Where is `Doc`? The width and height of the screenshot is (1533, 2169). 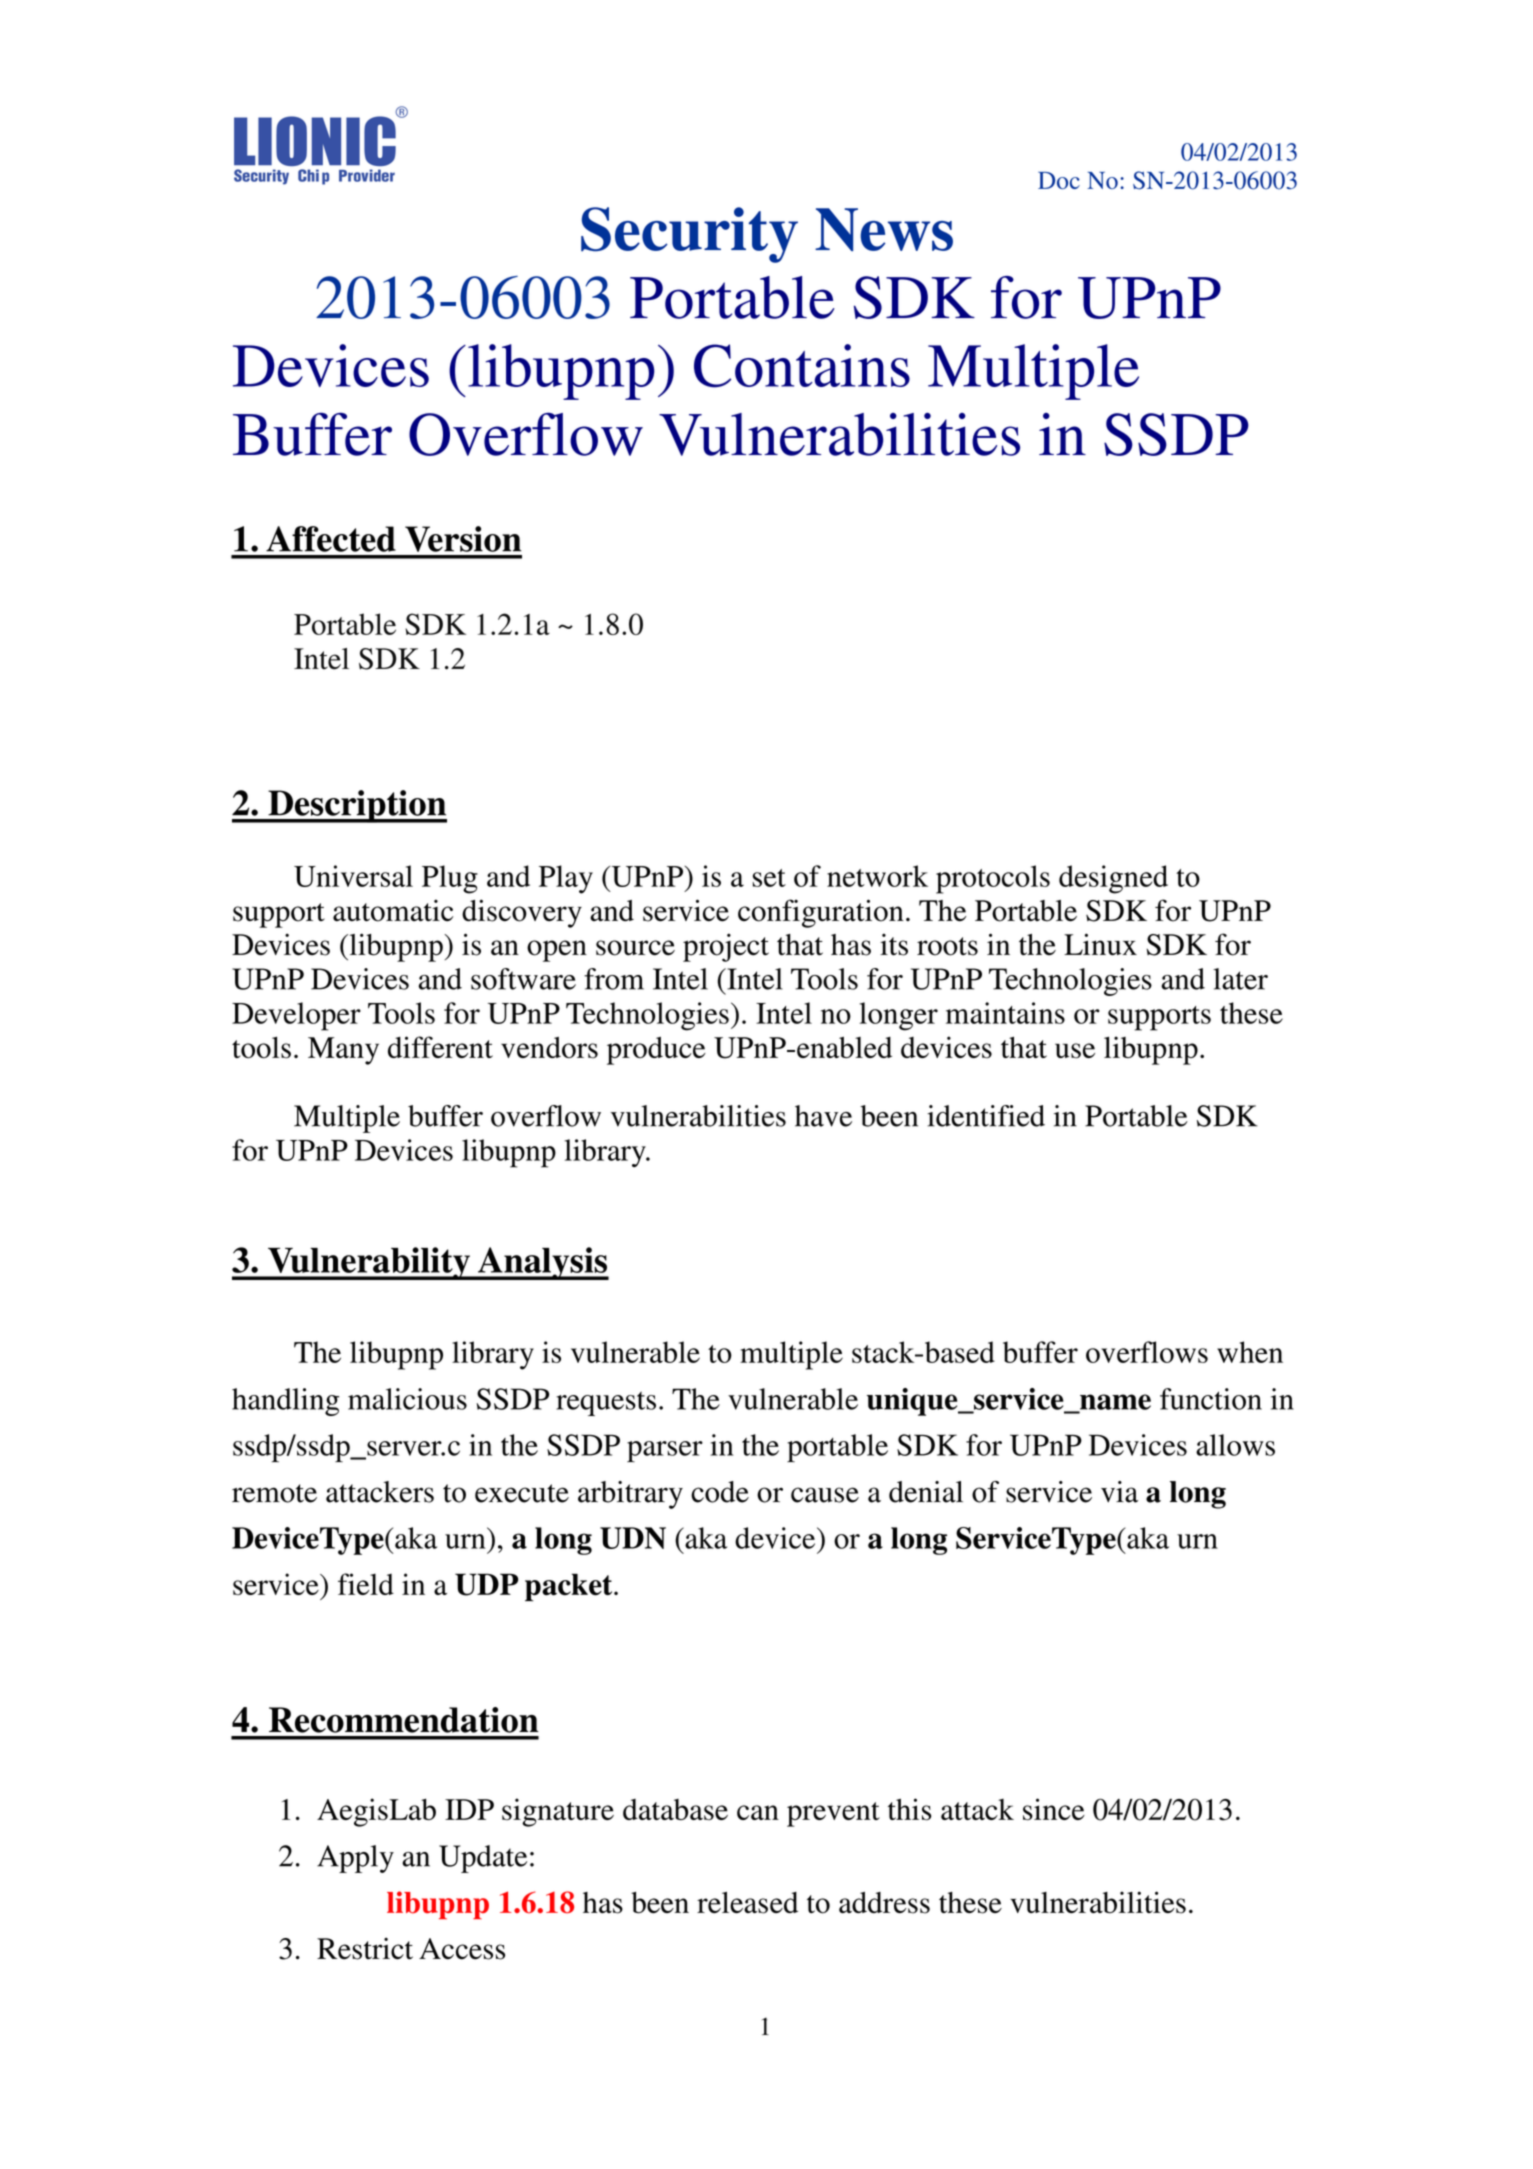
Doc is located at coordinates (1059, 180).
